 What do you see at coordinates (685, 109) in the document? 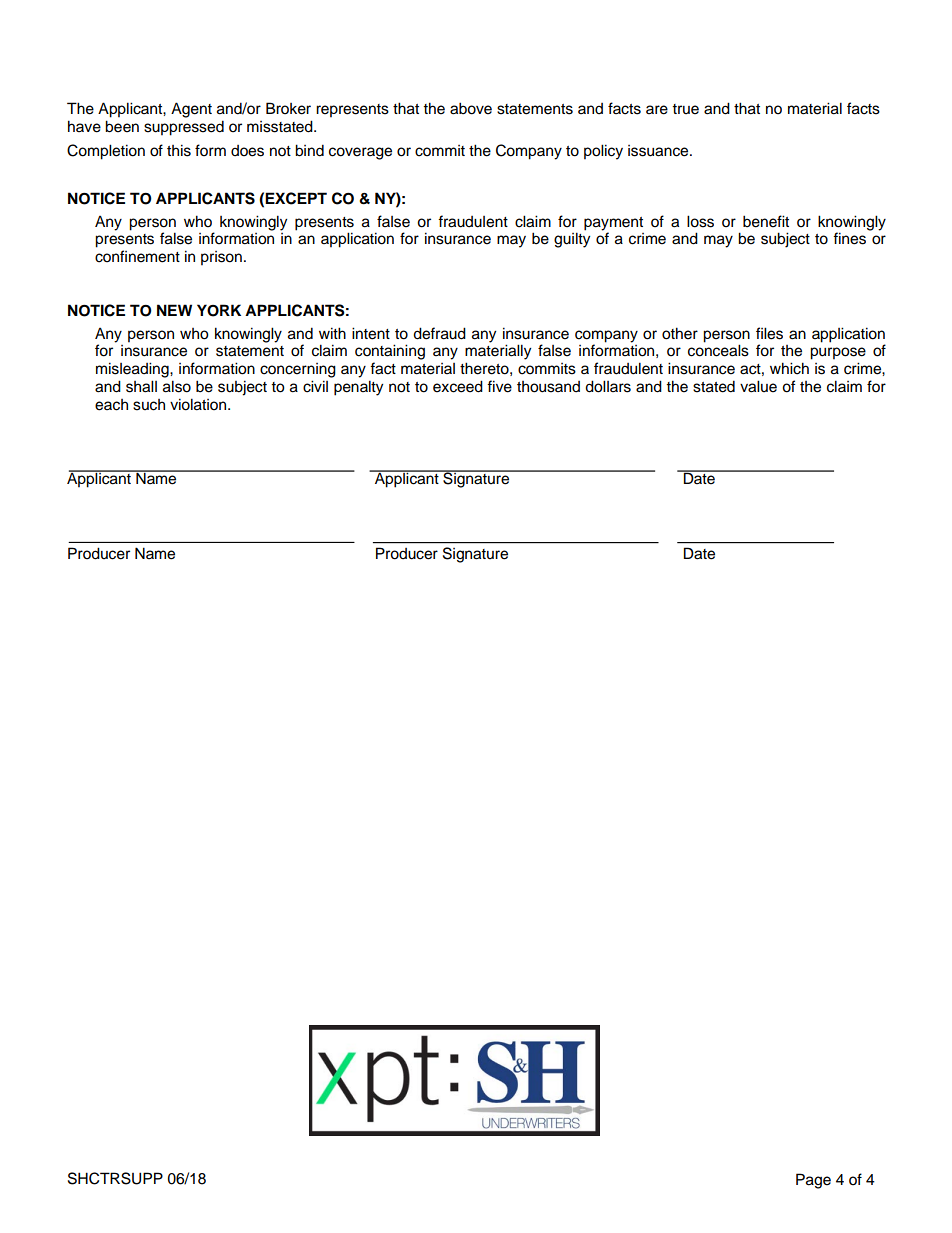
I see `true` at bounding box center [685, 109].
